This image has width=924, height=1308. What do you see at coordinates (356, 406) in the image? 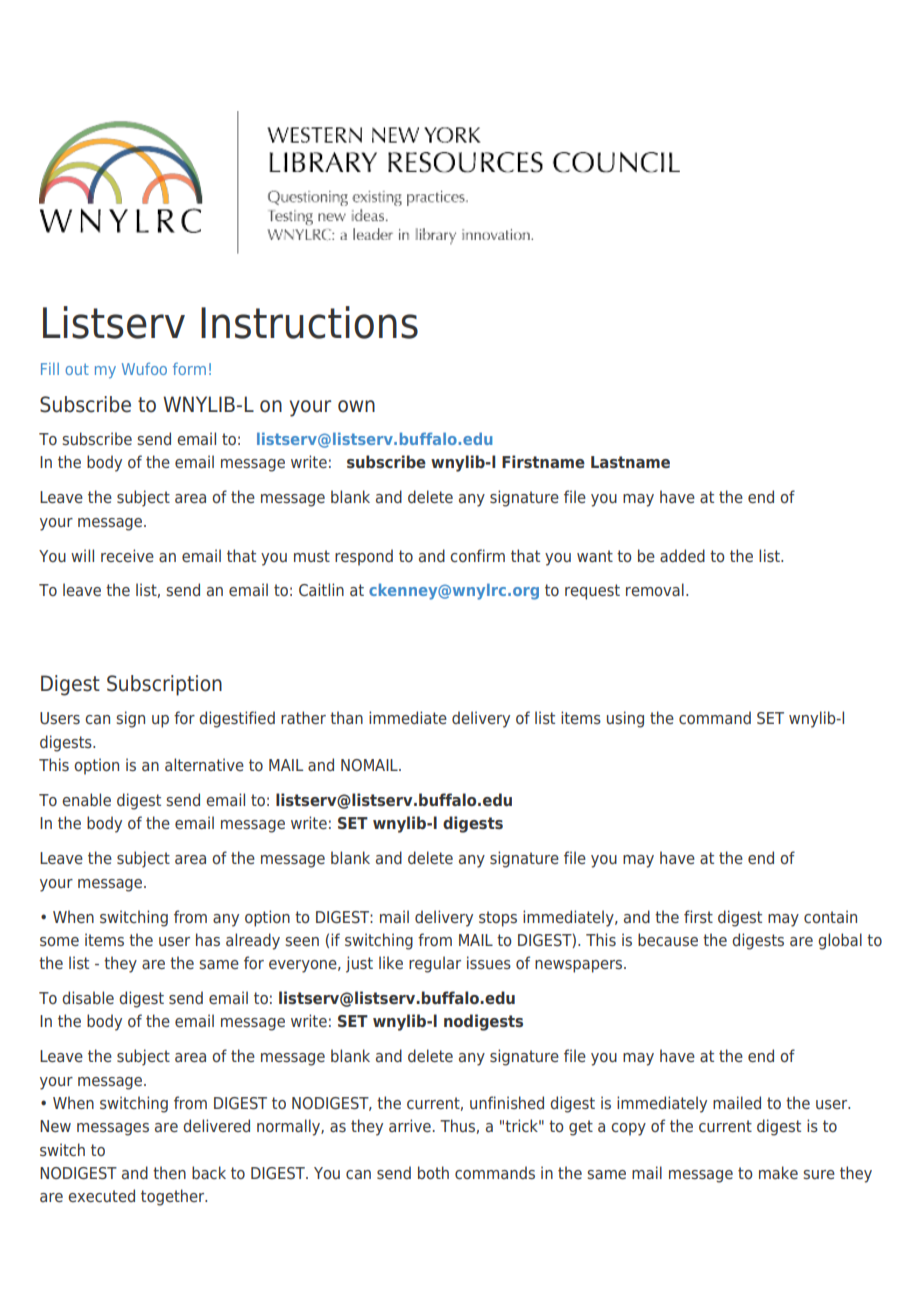
I see `own` at bounding box center [356, 406].
